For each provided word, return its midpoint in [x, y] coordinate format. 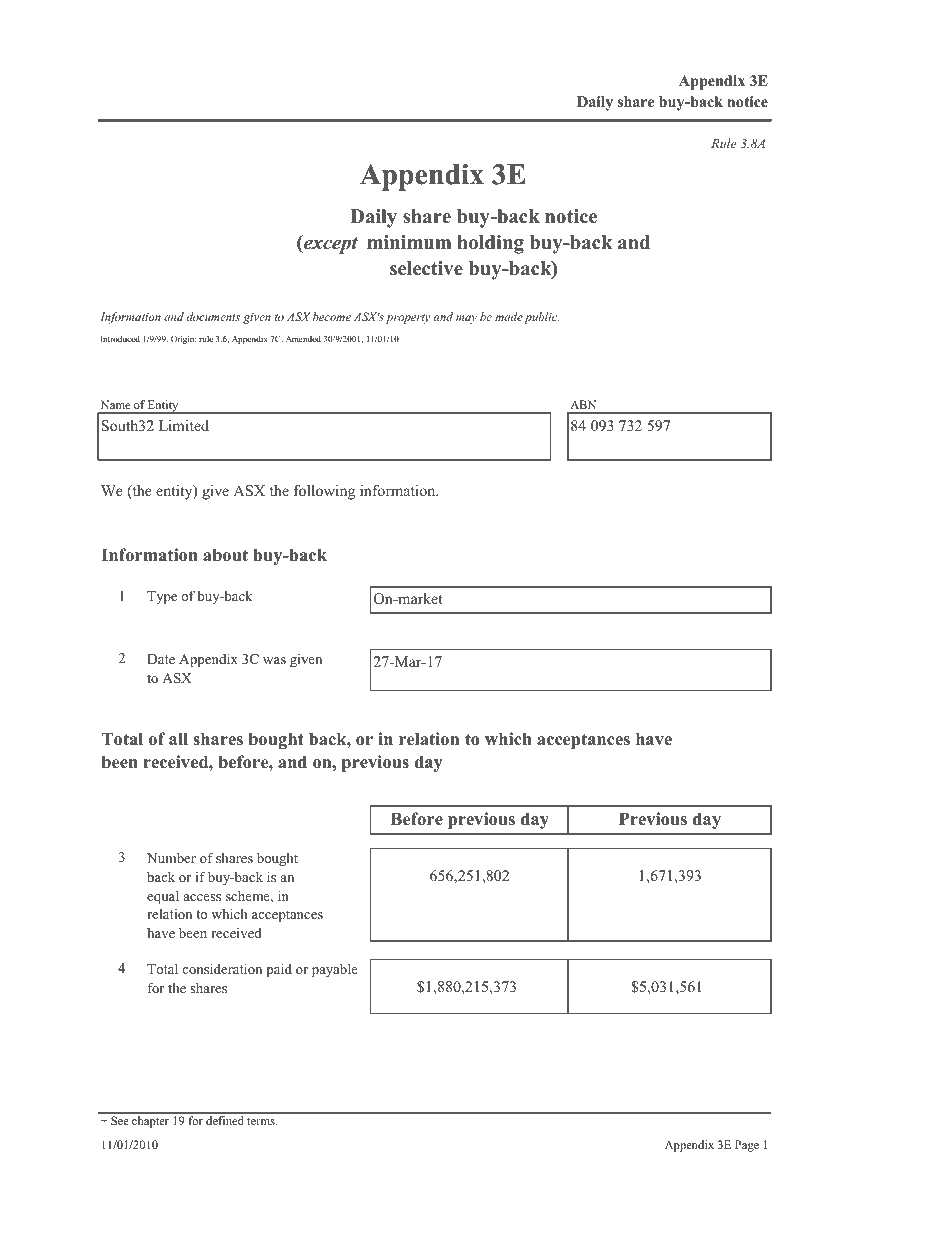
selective [426, 268]
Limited [184, 425]
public [541, 318]
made [509, 316]
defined [225, 1120]
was [274, 660]
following [324, 492]
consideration [222, 968]
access [202, 897]
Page [747, 1146]
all [178, 738]
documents [213, 316]
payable [335, 970]
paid [279, 970]
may [466, 319]
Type [162, 597]
